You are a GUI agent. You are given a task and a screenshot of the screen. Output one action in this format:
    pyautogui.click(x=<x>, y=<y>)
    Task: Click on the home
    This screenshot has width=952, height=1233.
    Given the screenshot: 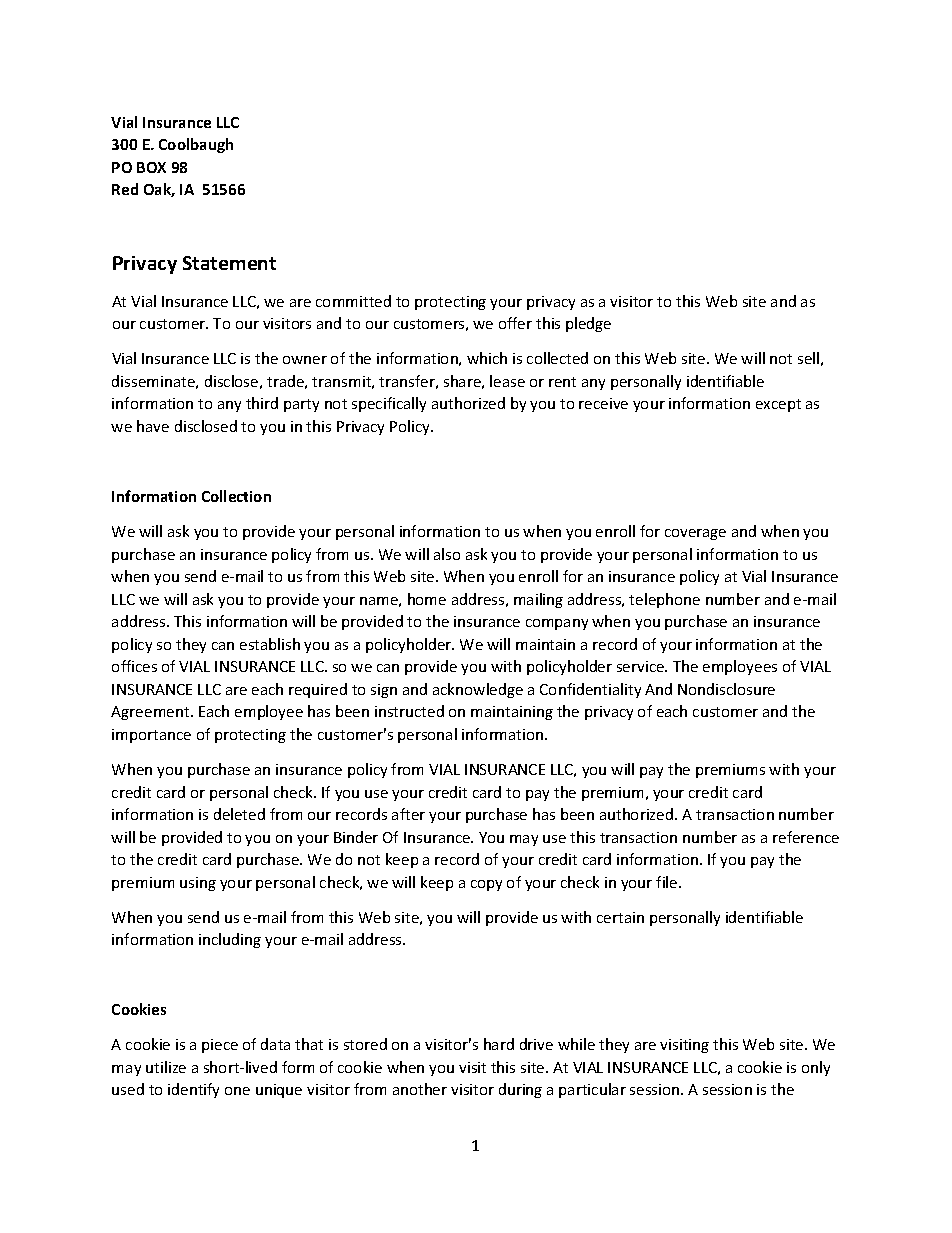 What is the action you would take?
    pyautogui.click(x=427, y=599)
